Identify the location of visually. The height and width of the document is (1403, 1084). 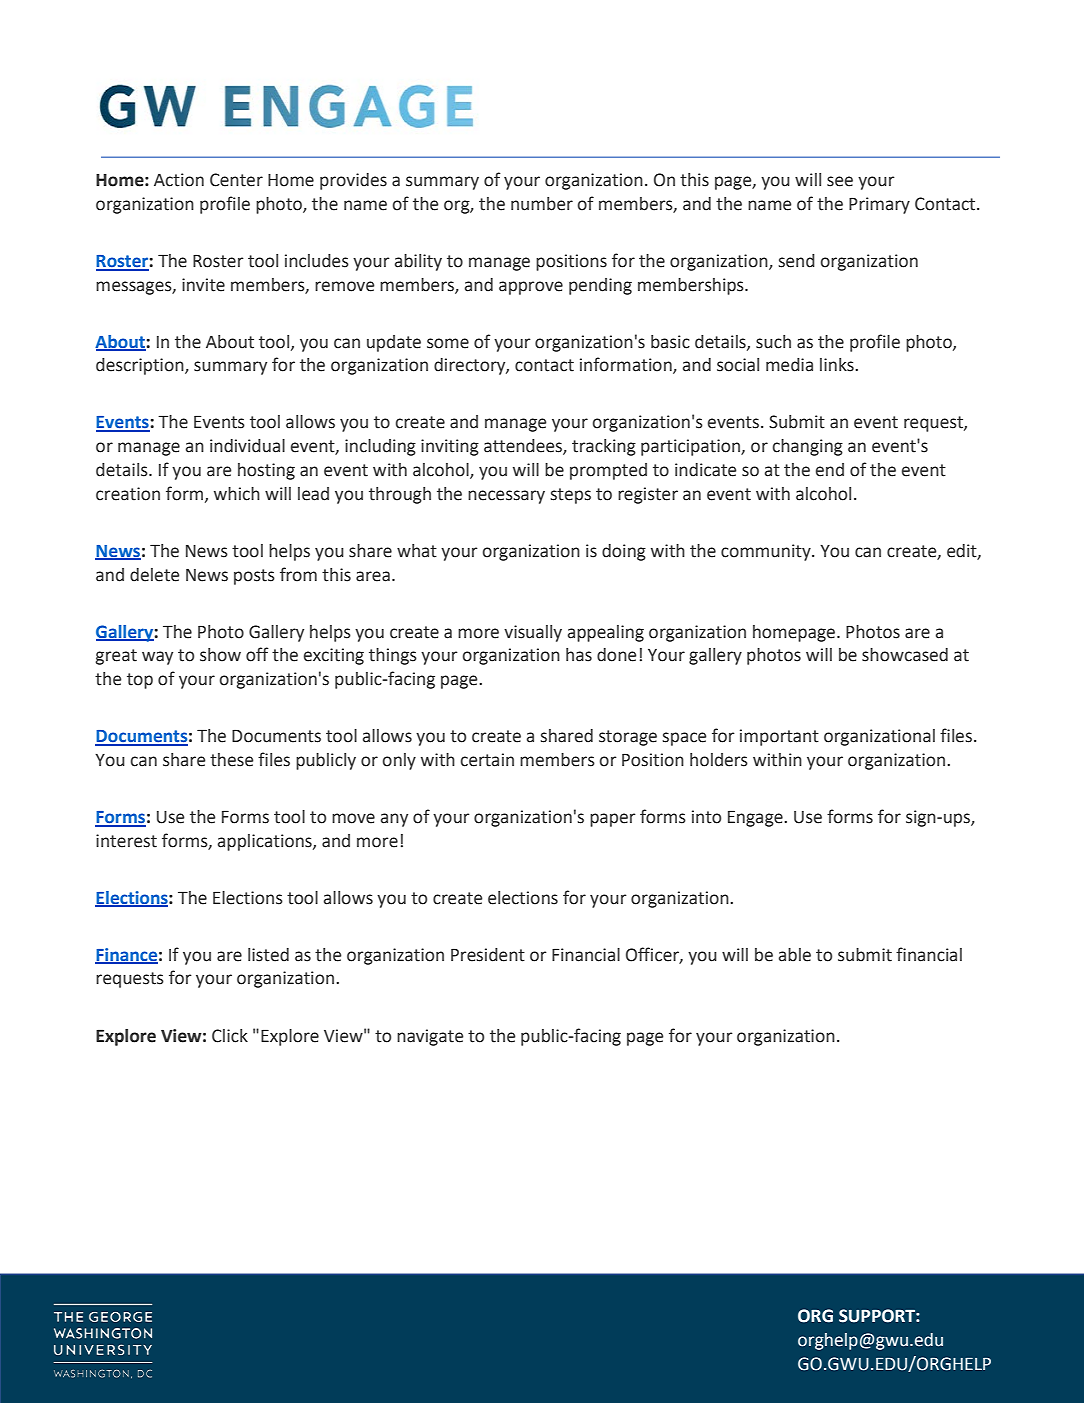
(533, 633).
